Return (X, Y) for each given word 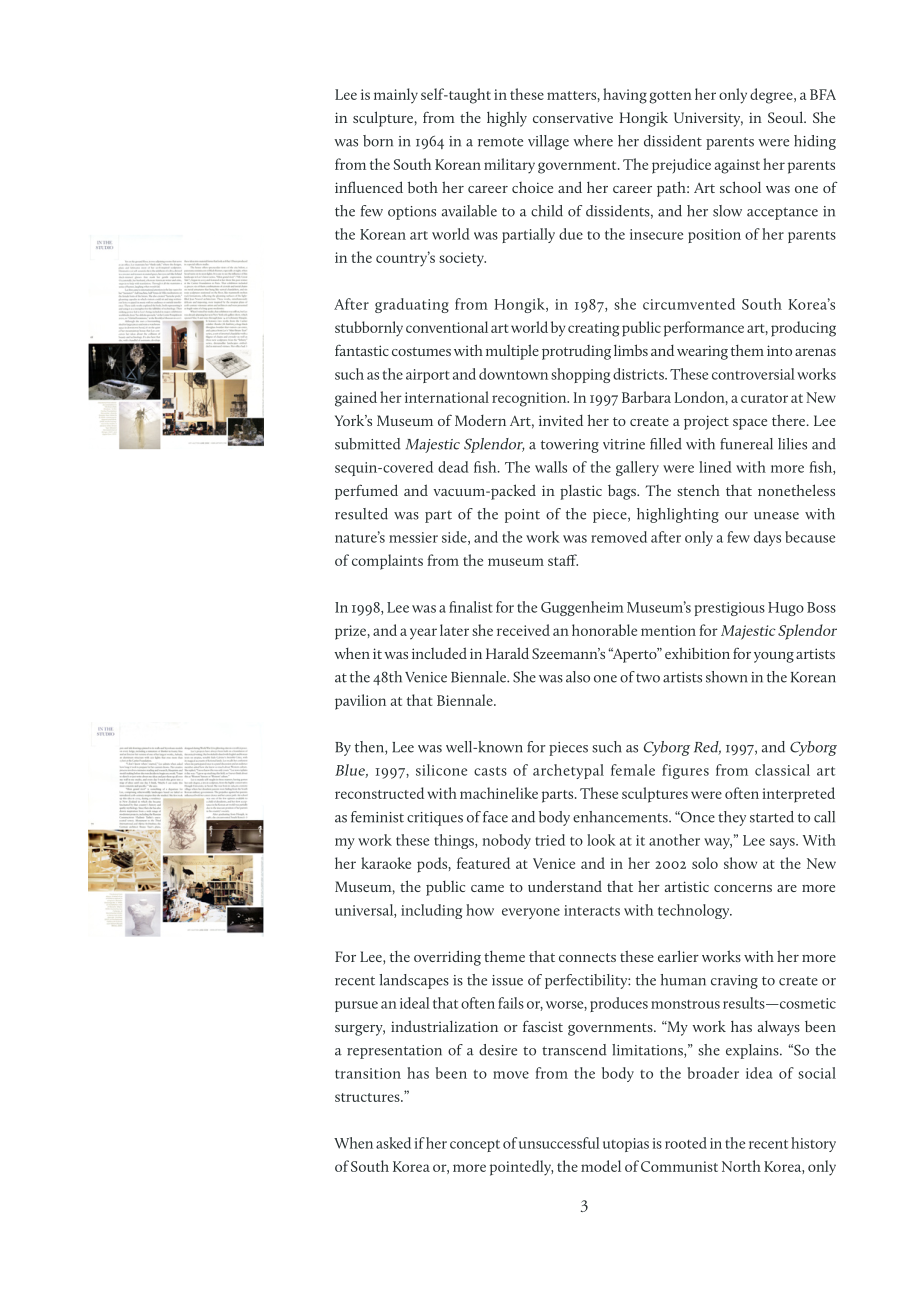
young (774, 657)
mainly (396, 96)
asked (393, 1143)
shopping (580, 375)
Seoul (787, 117)
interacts (592, 910)
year (423, 634)
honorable (604, 630)
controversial (753, 374)
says (783, 843)
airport (428, 376)
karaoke (386, 863)
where (593, 141)
